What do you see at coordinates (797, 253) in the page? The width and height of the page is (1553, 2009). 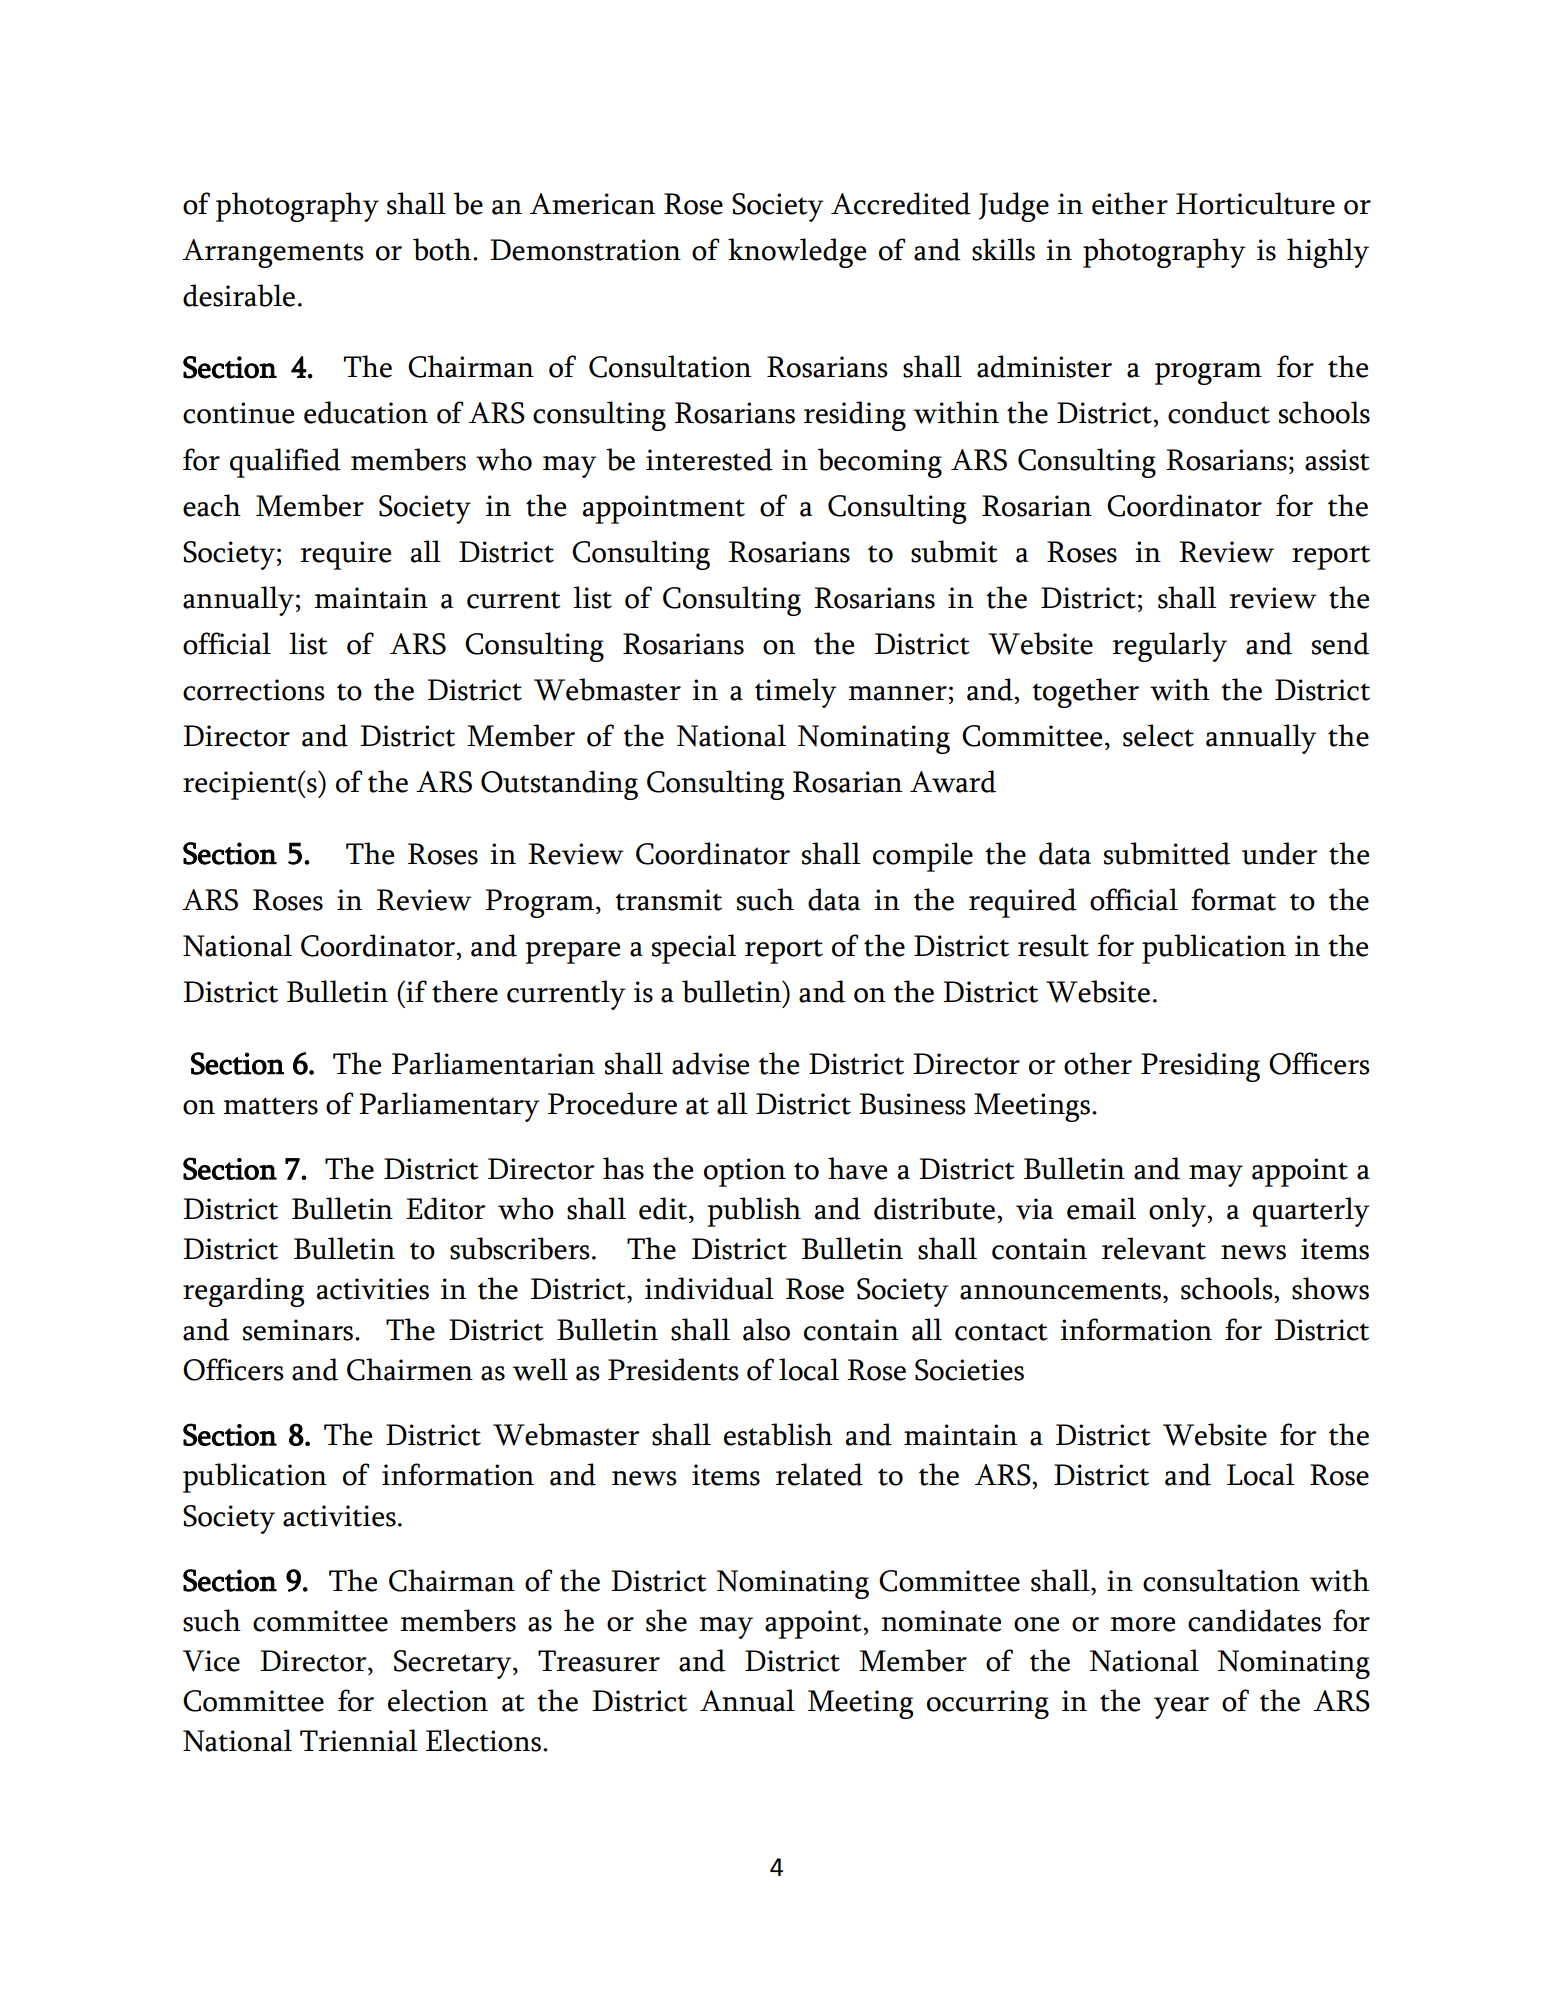 I see `knowledge` at bounding box center [797, 253].
